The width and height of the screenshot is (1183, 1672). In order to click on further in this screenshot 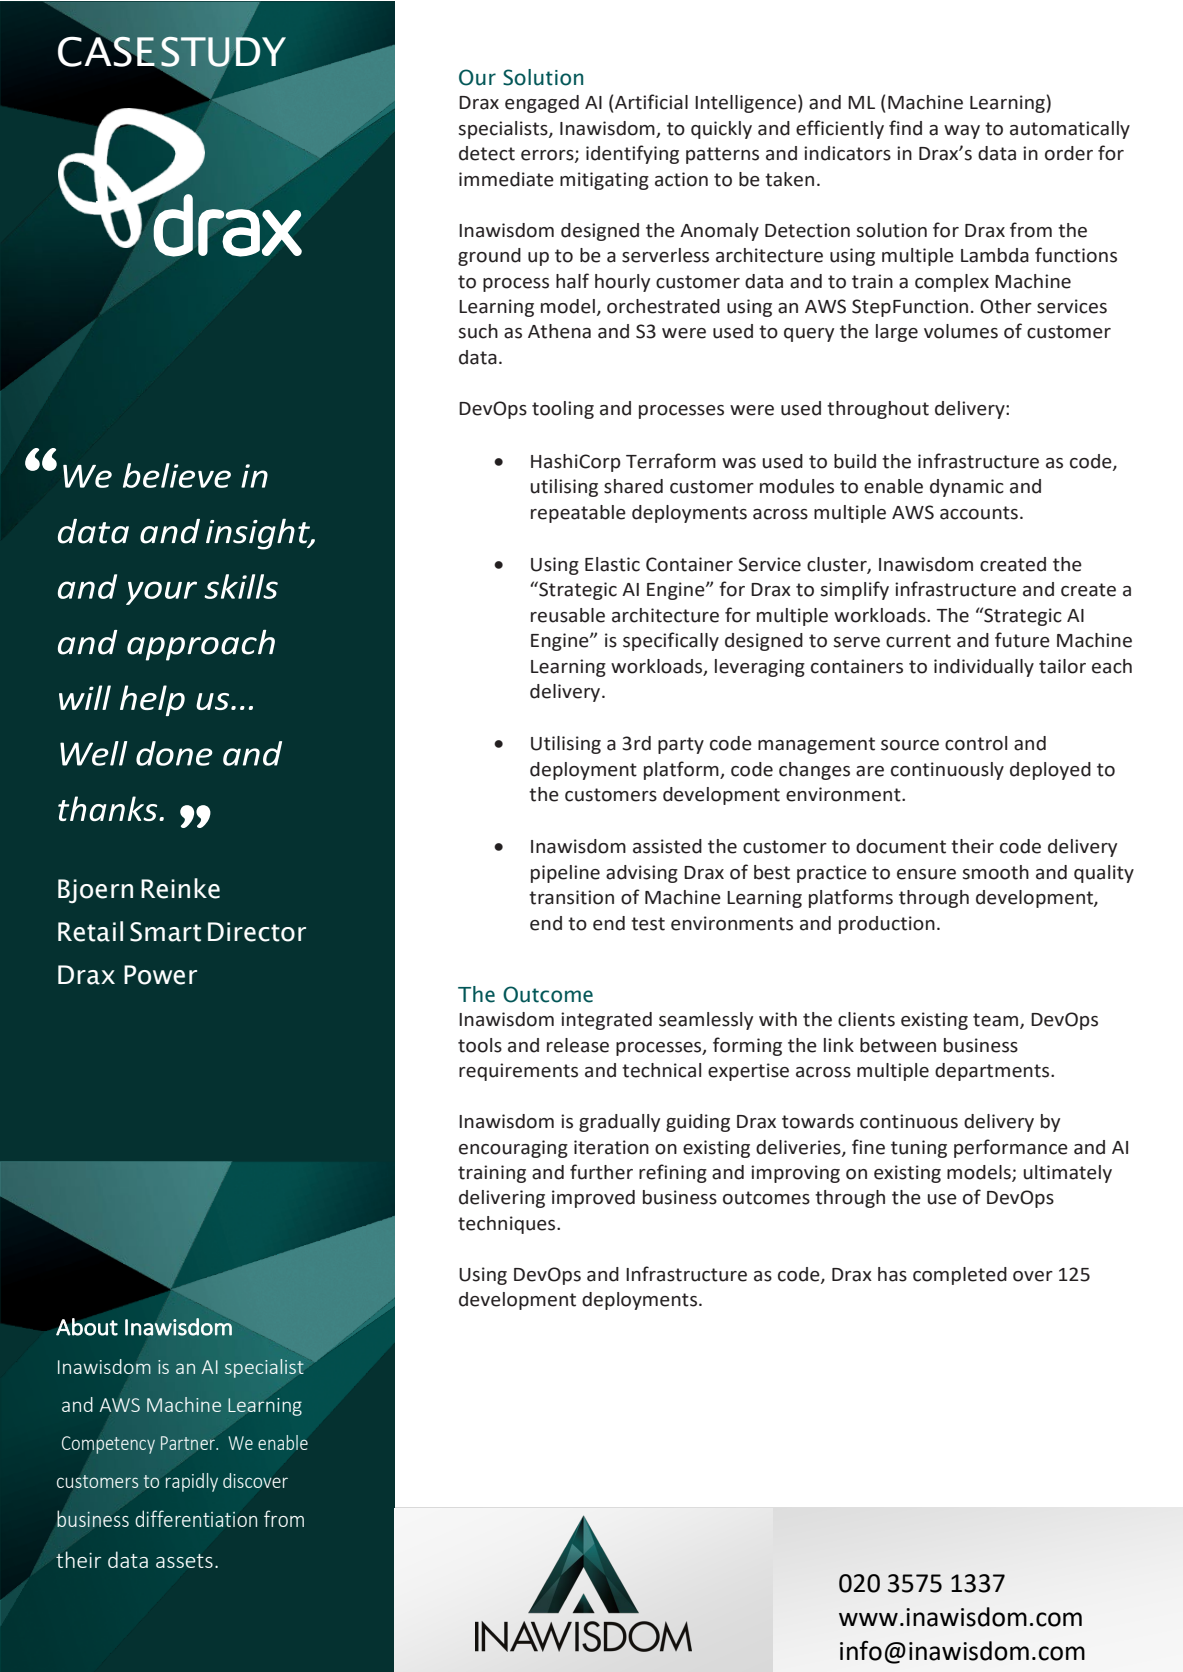, I will do `click(601, 1172)`.
